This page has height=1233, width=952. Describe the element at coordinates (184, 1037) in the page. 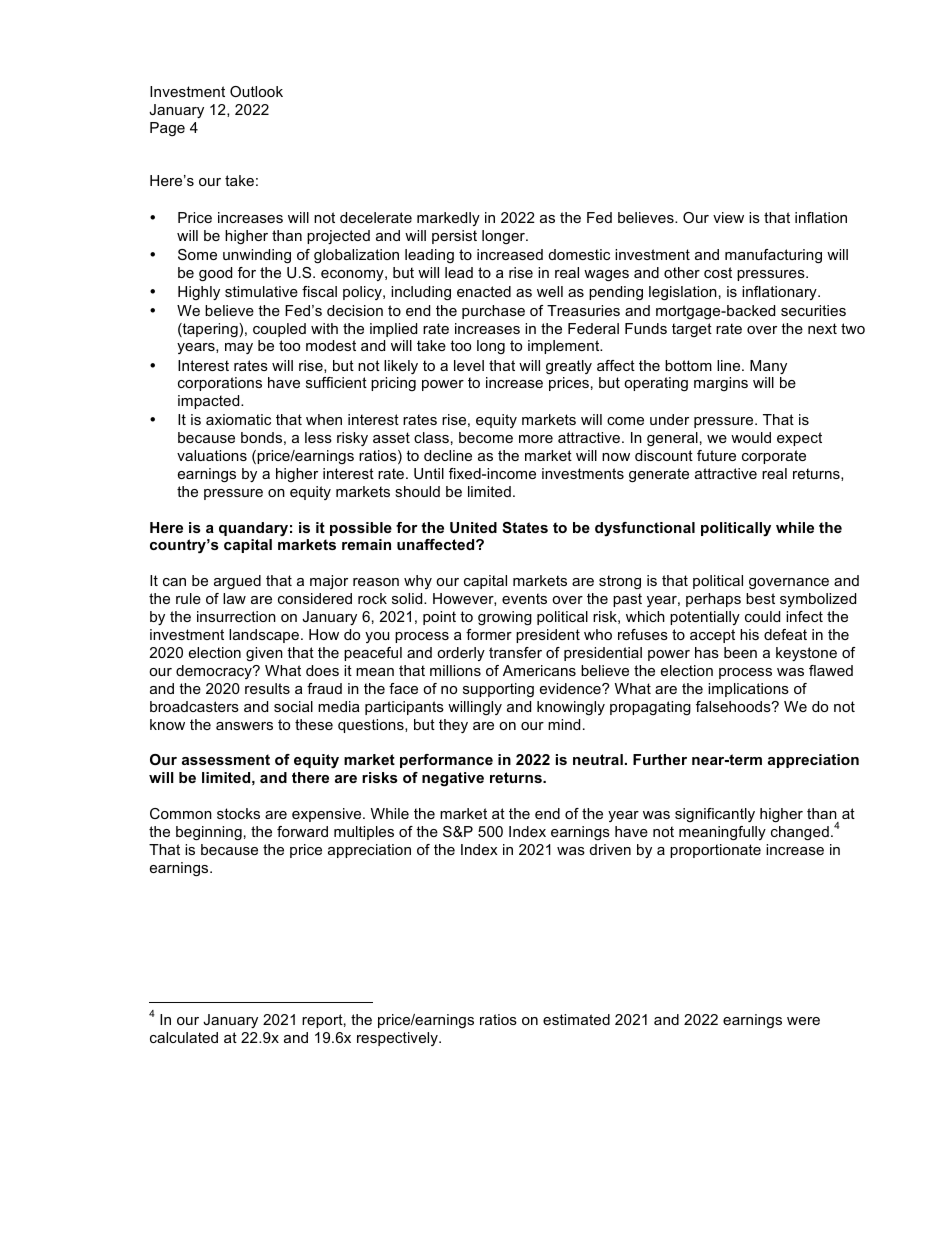

I see `calculated` at that location.
